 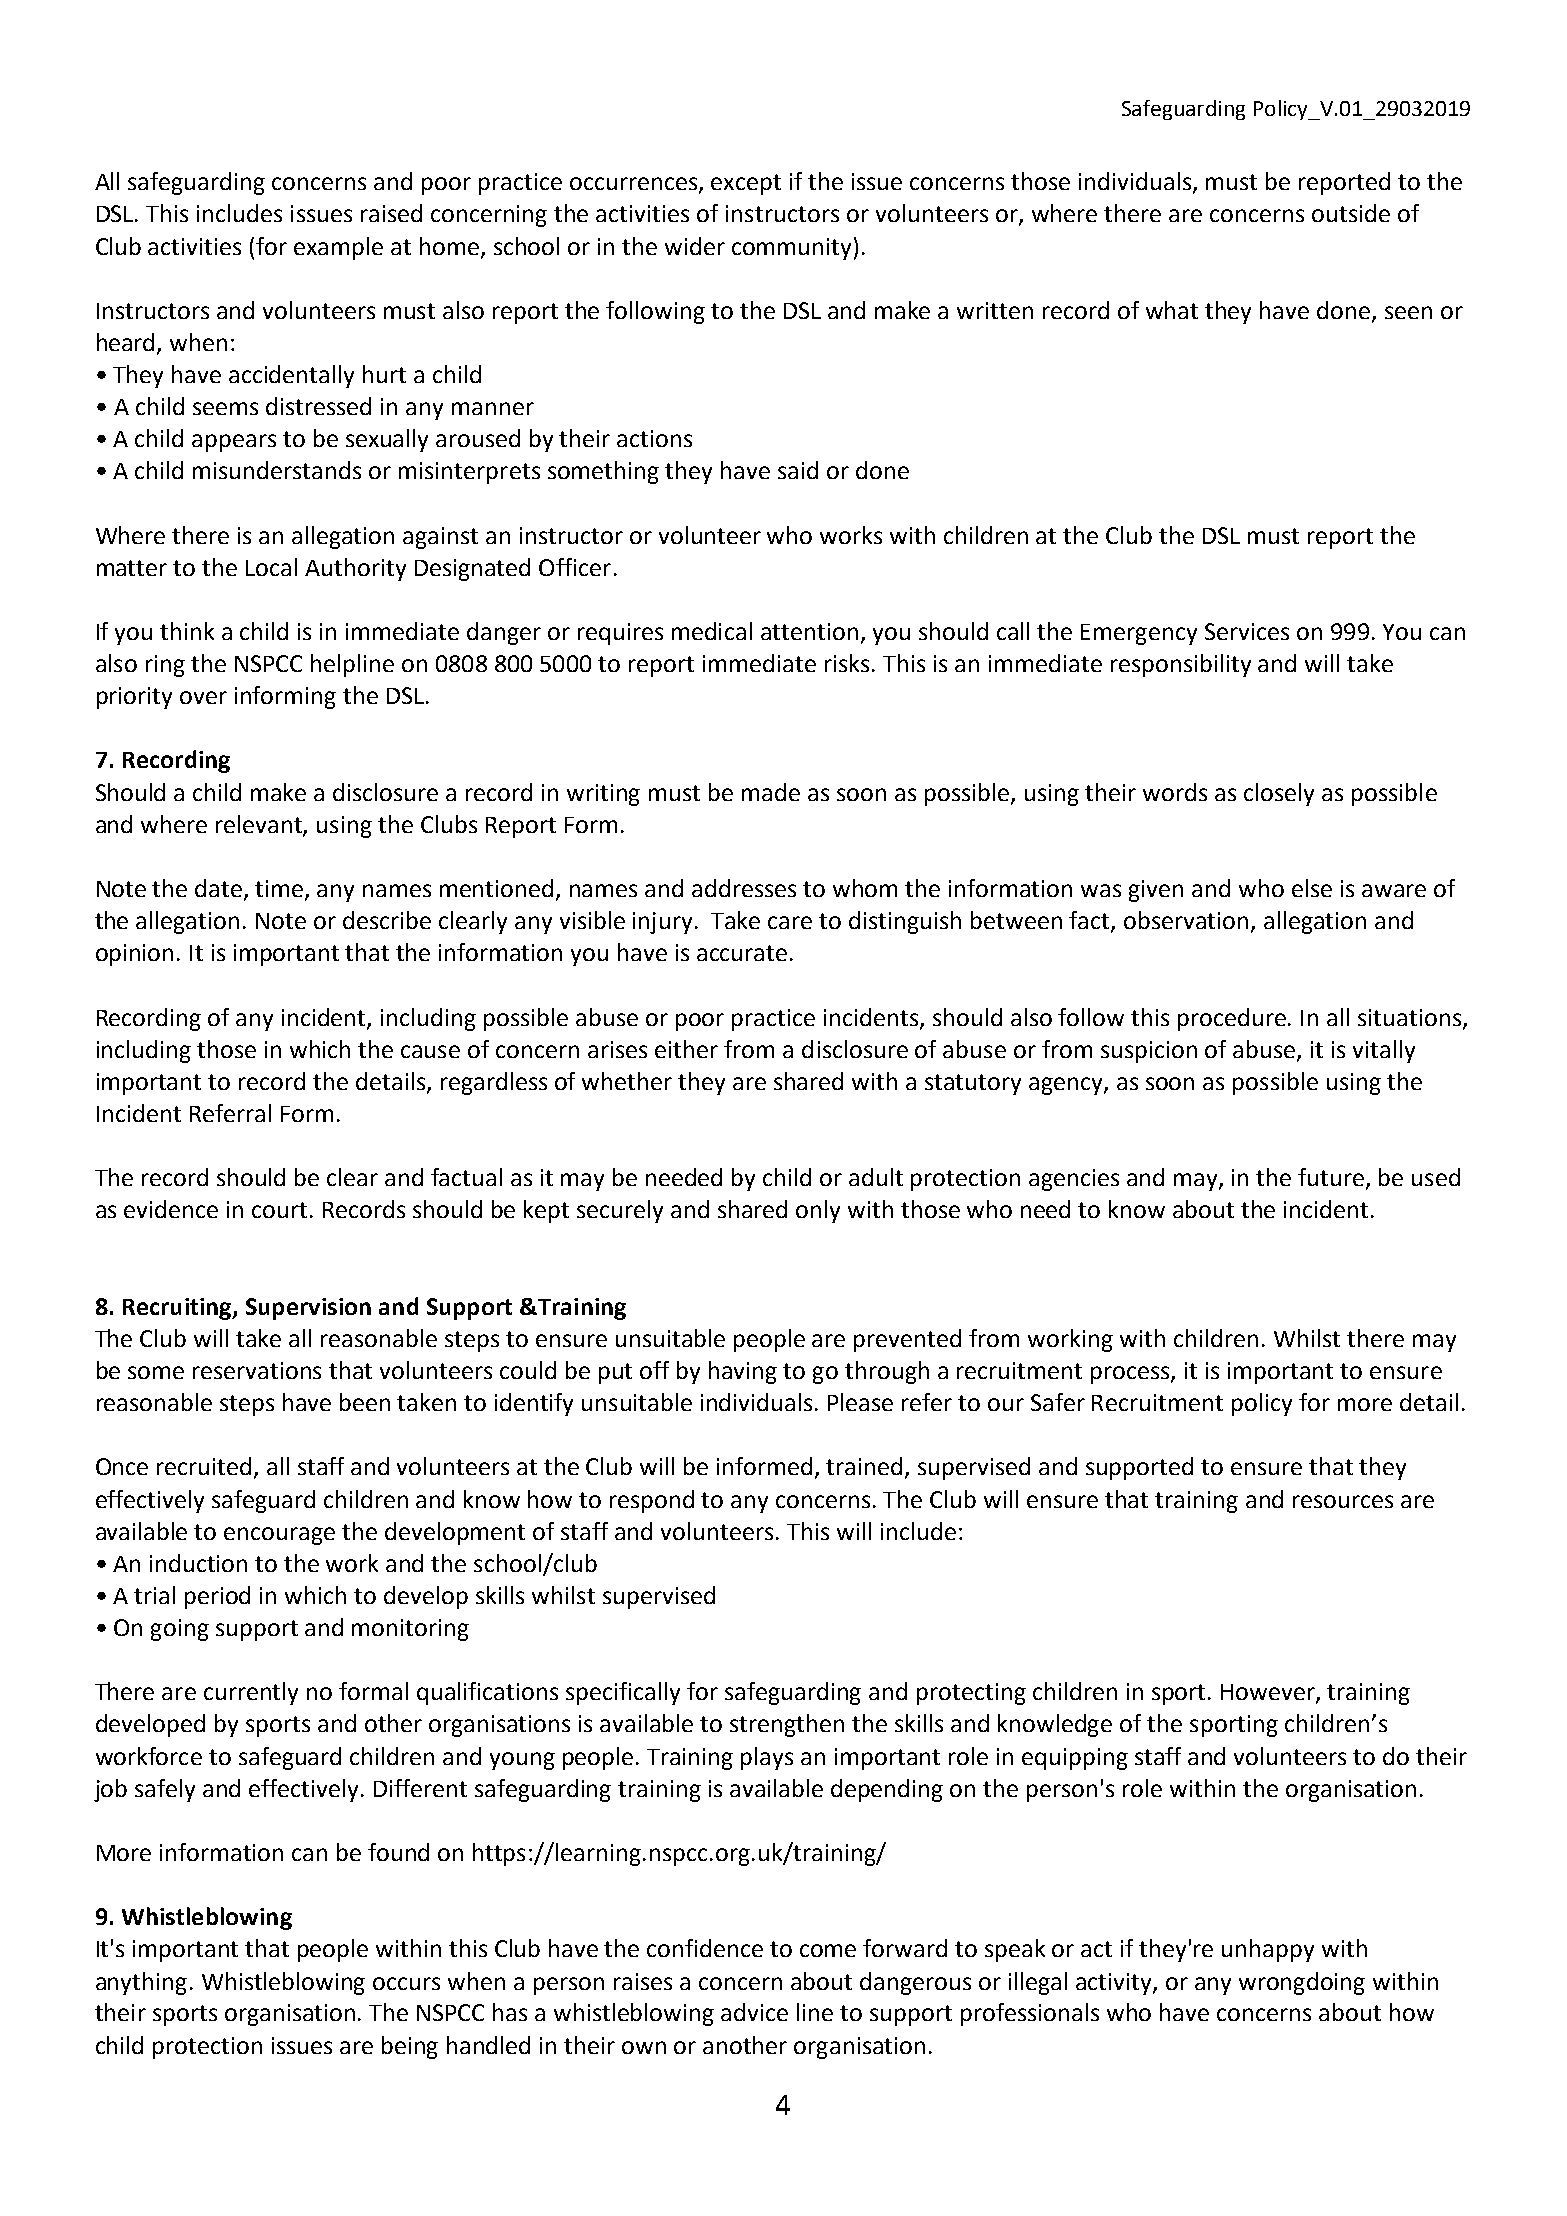 What do you see at coordinates (1332, 1178) in the document?
I see `future` at bounding box center [1332, 1178].
